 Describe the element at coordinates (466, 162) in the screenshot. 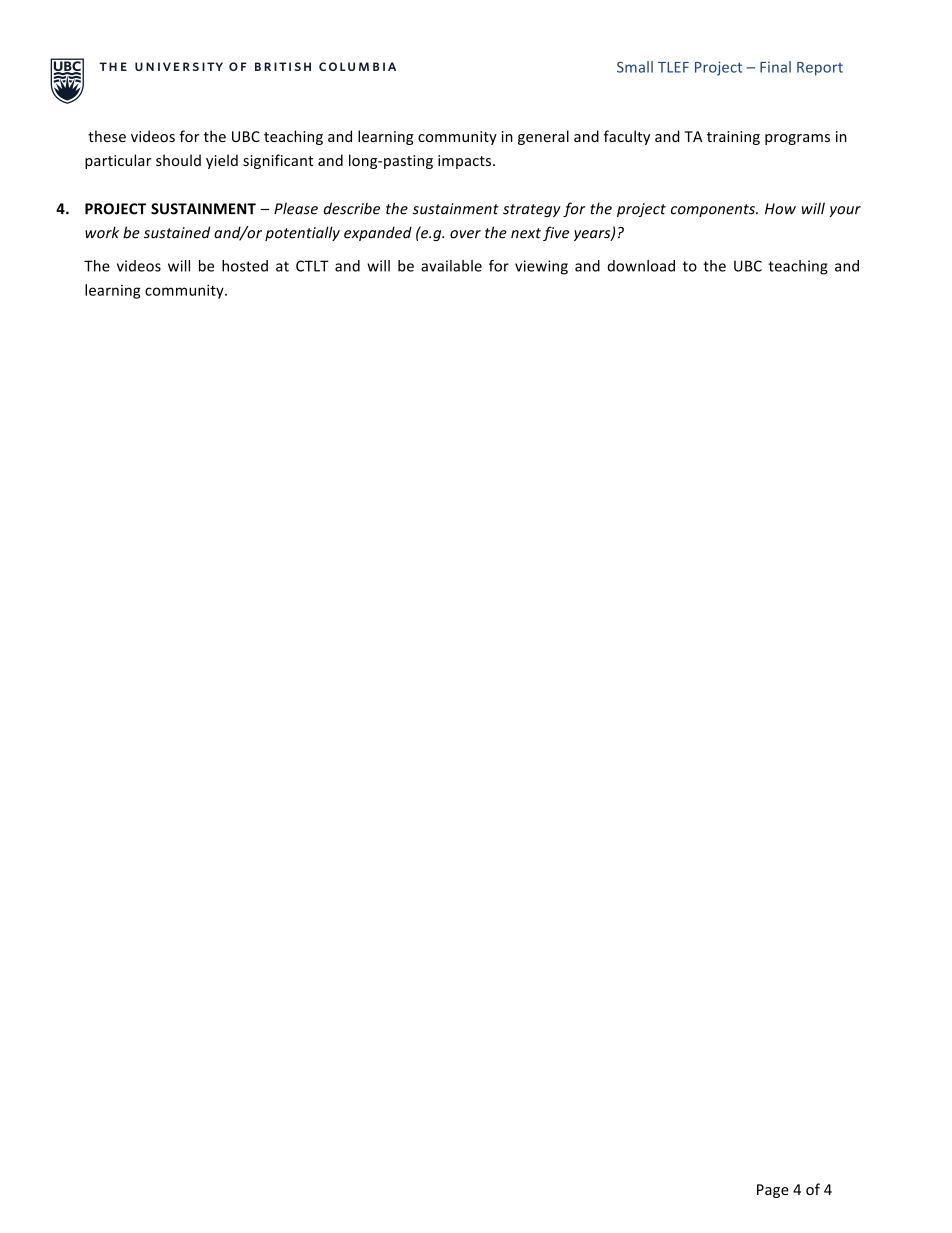

I see `impacts` at that location.
